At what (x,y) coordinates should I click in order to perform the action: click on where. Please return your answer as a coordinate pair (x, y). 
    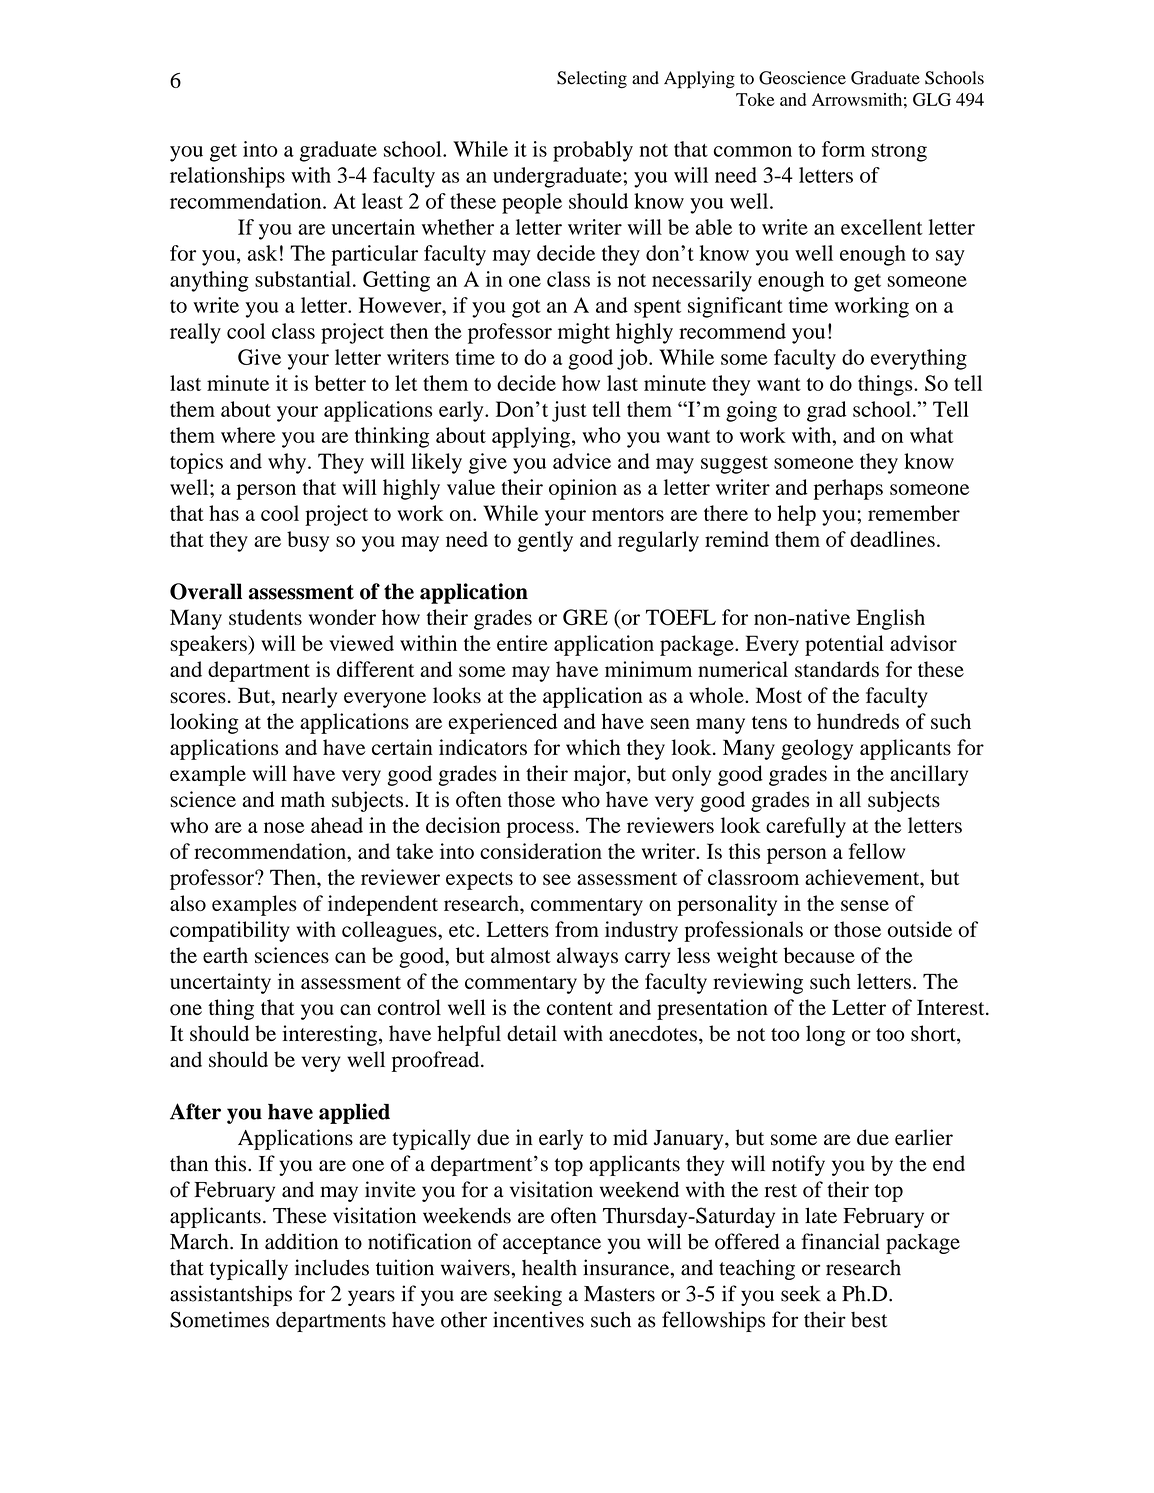
    Looking at the image, I should click on (248, 435).
